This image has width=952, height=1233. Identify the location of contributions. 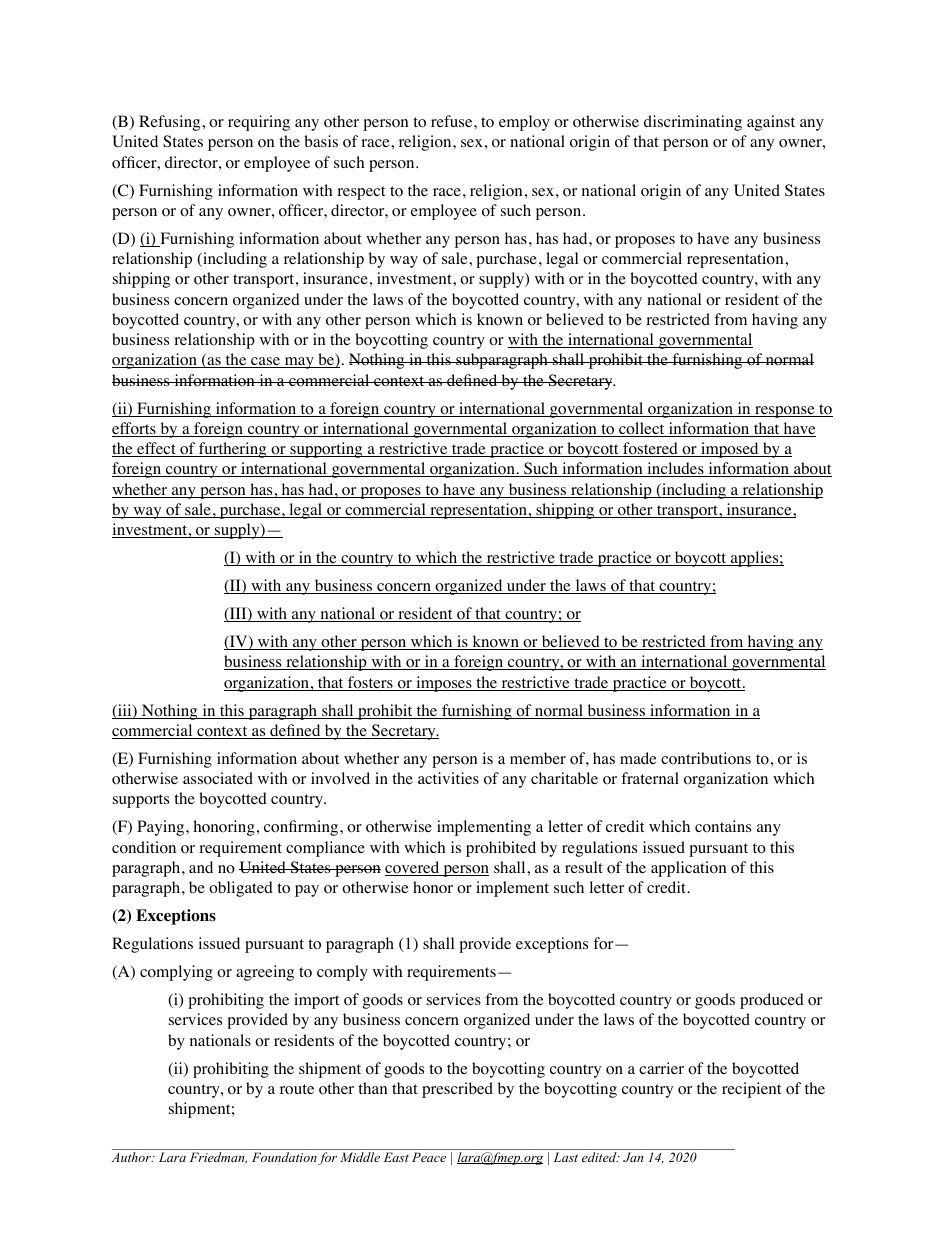
(706, 758).
